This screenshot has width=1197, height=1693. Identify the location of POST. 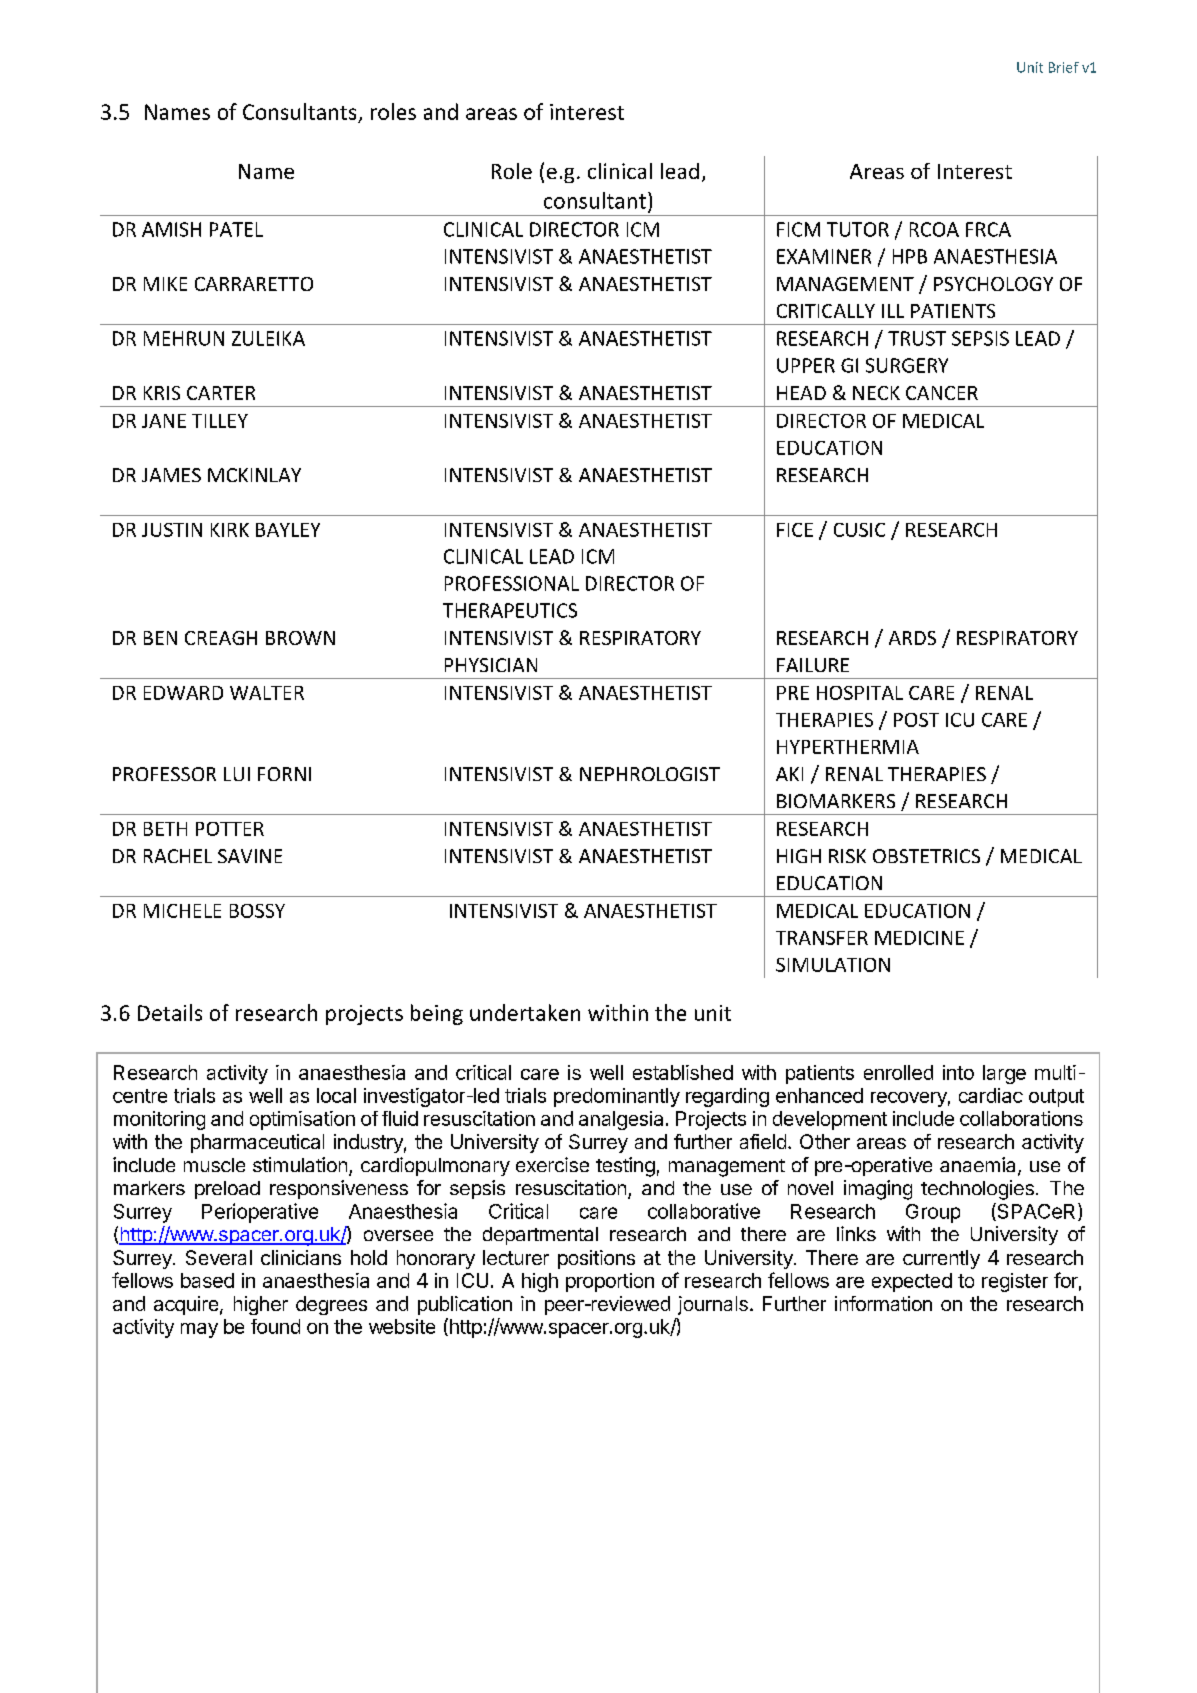
(916, 720).
